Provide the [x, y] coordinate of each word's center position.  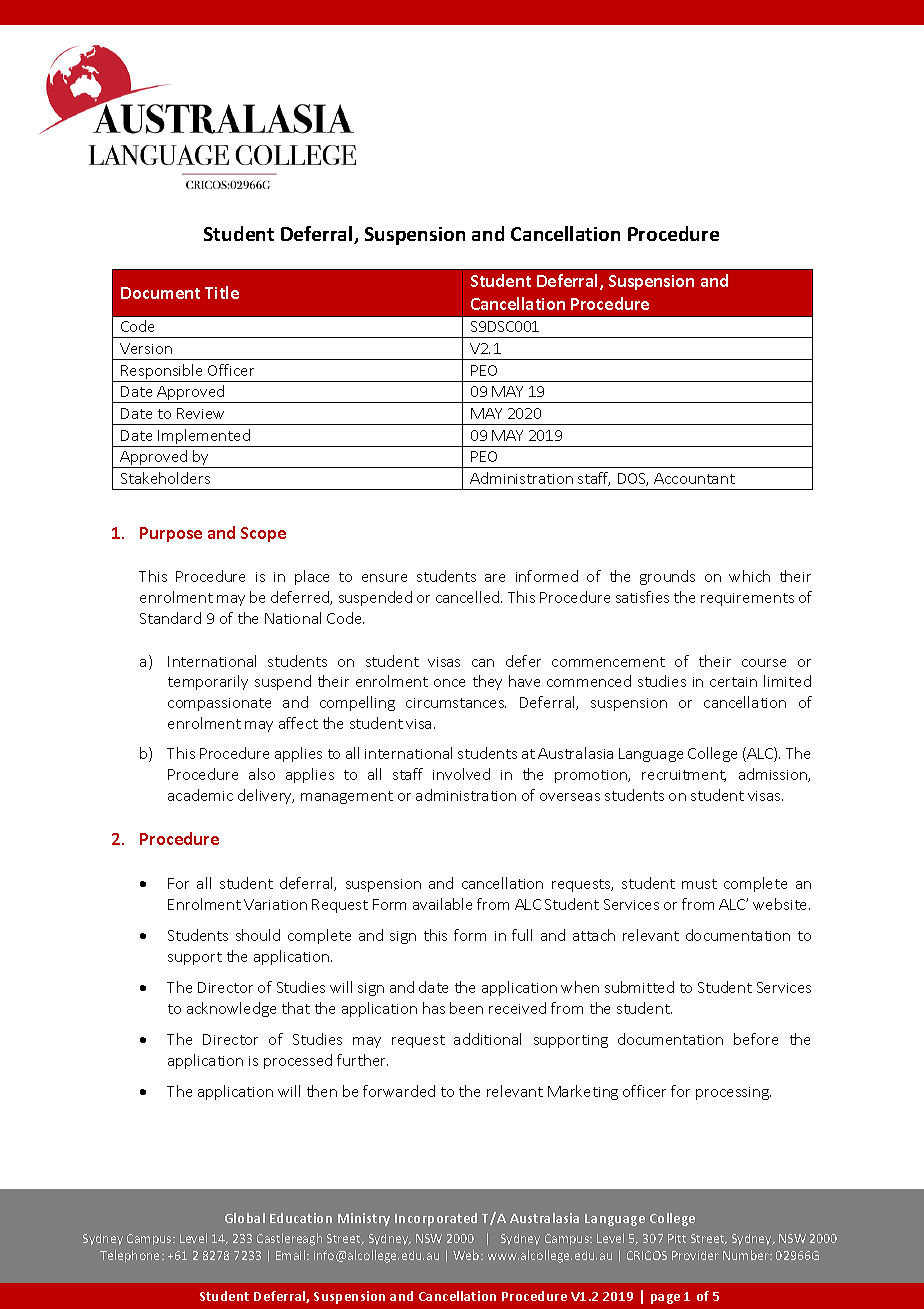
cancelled [469, 597]
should [258, 935]
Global [245, 1218]
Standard [170, 618]
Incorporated [436, 1219]
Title [222, 292]
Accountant [694, 478]
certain [733, 682]
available [442, 904]
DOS [633, 479]
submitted [639, 987]
